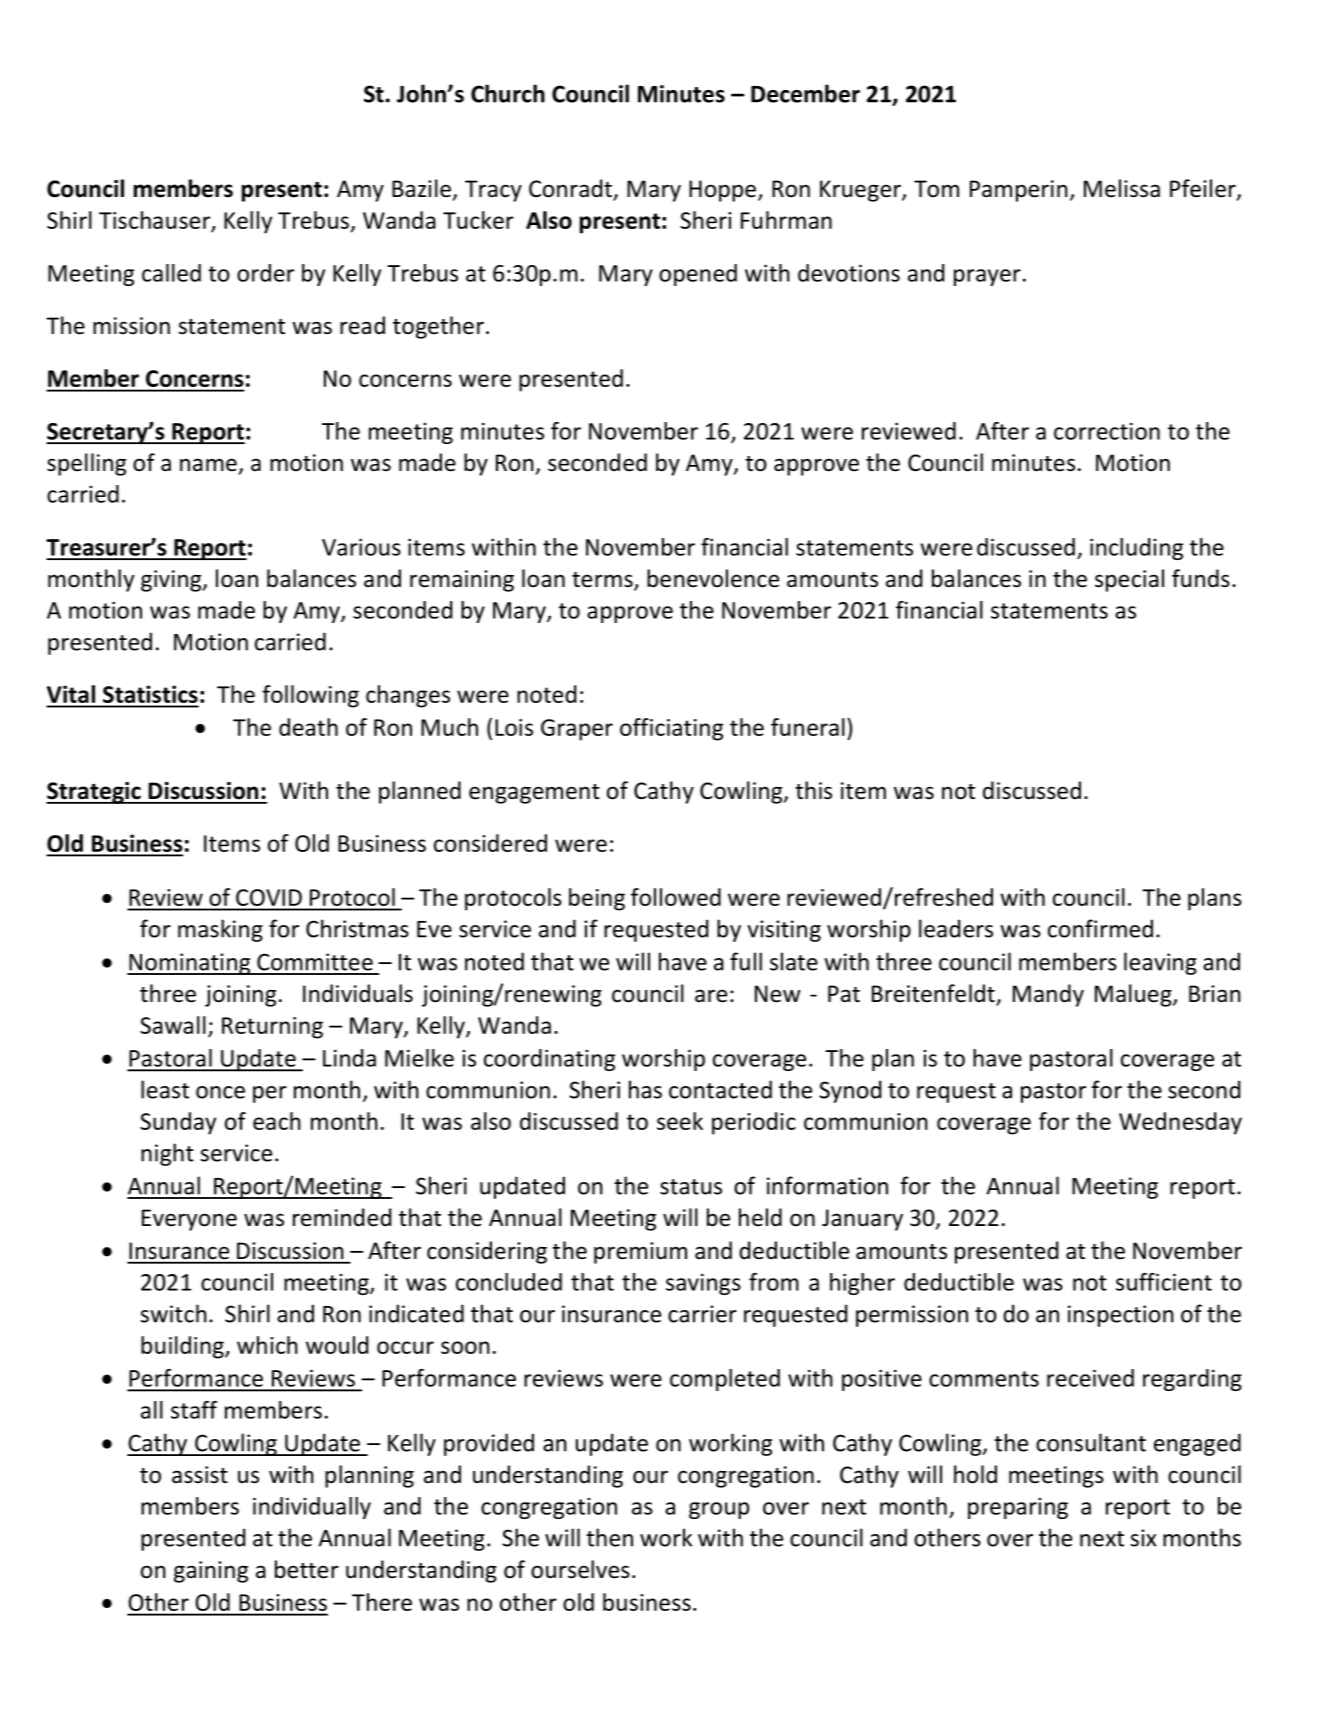 This document has height=1709, width=1321. What do you see at coordinates (722, 191) in the document?
I see `Hoppe` at bounding box center [722, 191].
